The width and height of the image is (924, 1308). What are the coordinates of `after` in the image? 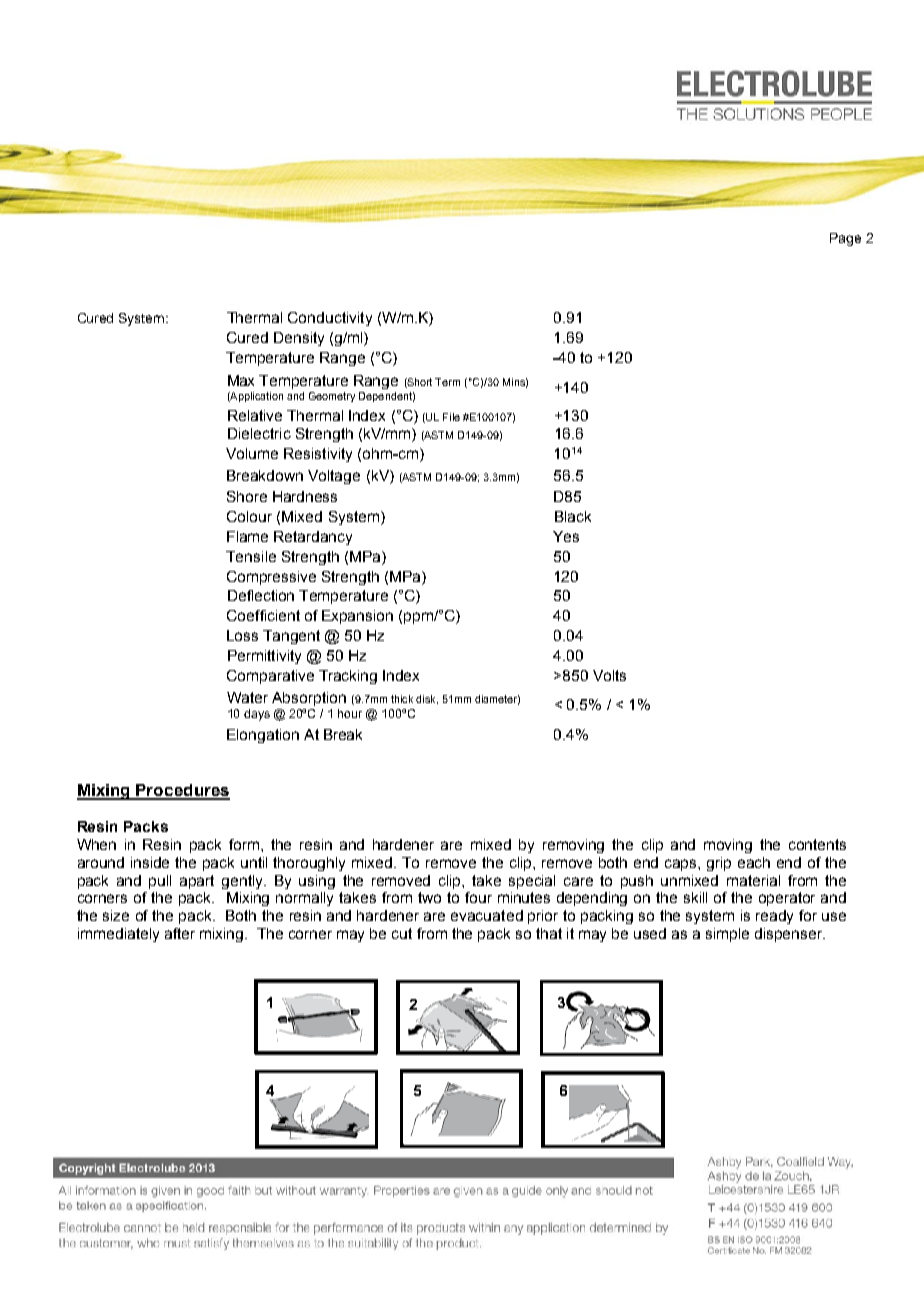 It's located at (180, 933).
